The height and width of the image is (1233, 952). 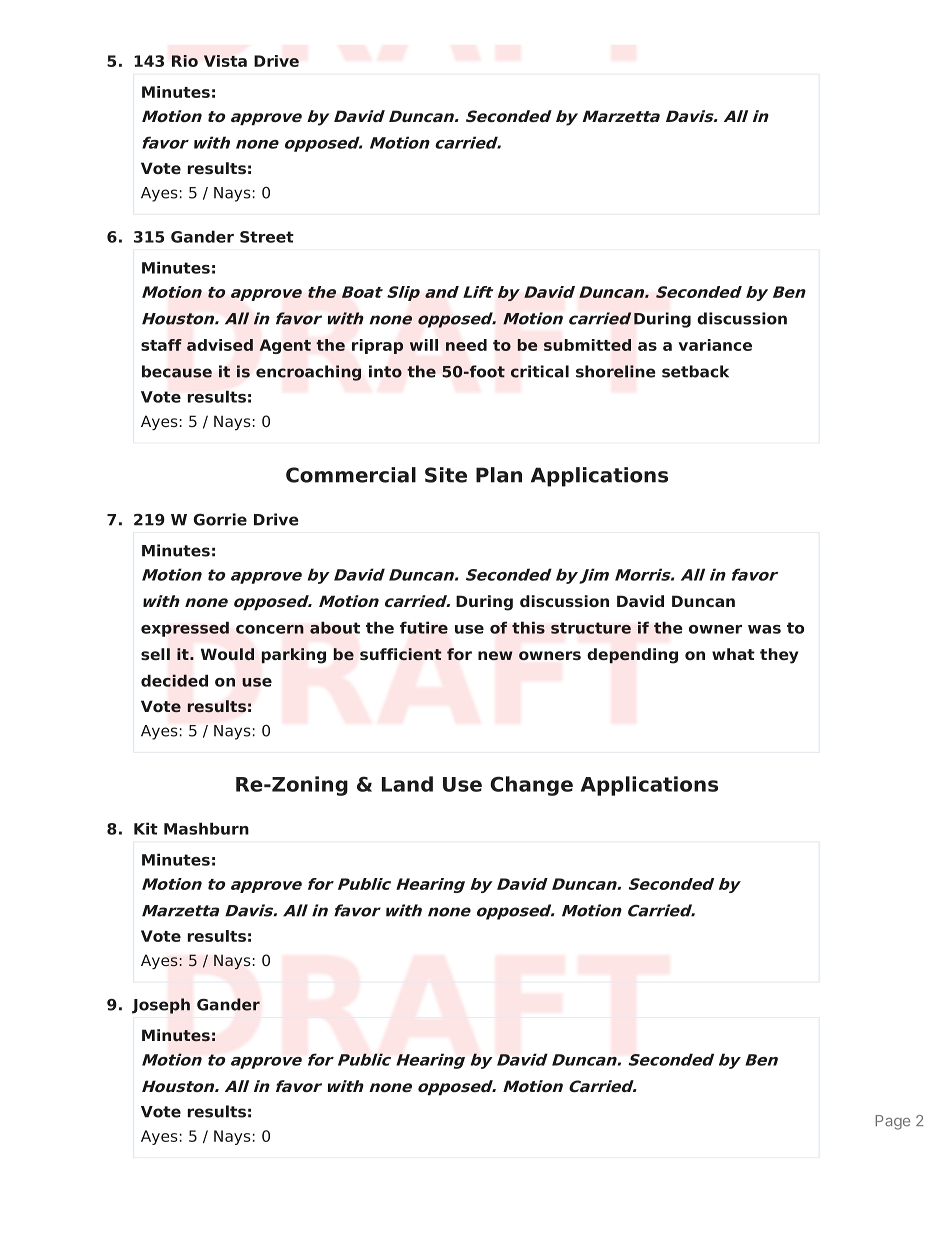 I want to click on Change, so click(x=531, y=786).
